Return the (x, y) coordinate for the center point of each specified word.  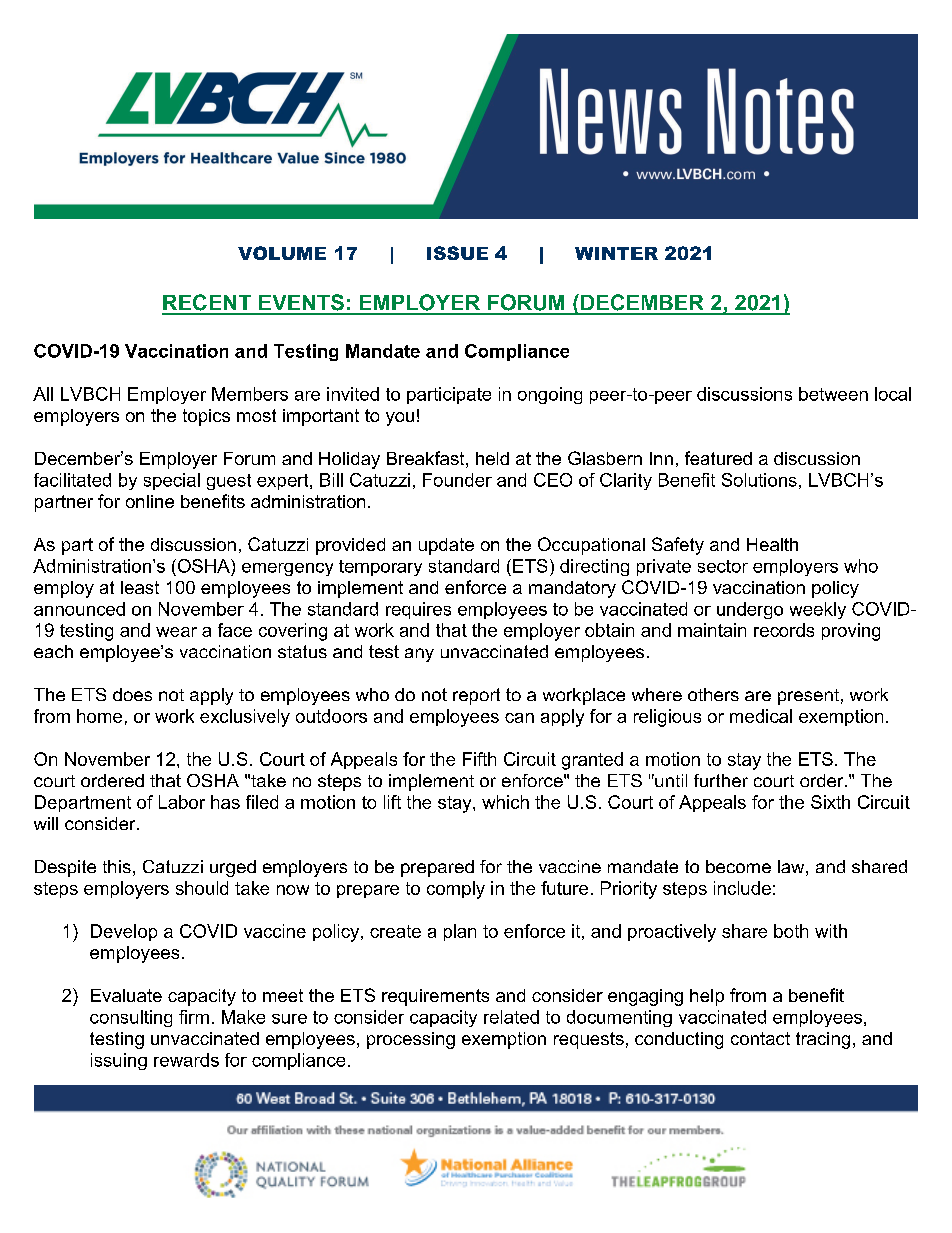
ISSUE (457, 253)
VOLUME (282, 253)
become (738, 866)
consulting (131, 1018)
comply (456, 890)
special (172, 481)
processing (411, 1040)
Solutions (759, 480)
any (419, 655)
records (784, 630)
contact (760, 1038)
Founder (457, 480)
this (117, 866)
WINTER (616, 253)
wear (176, 632)
